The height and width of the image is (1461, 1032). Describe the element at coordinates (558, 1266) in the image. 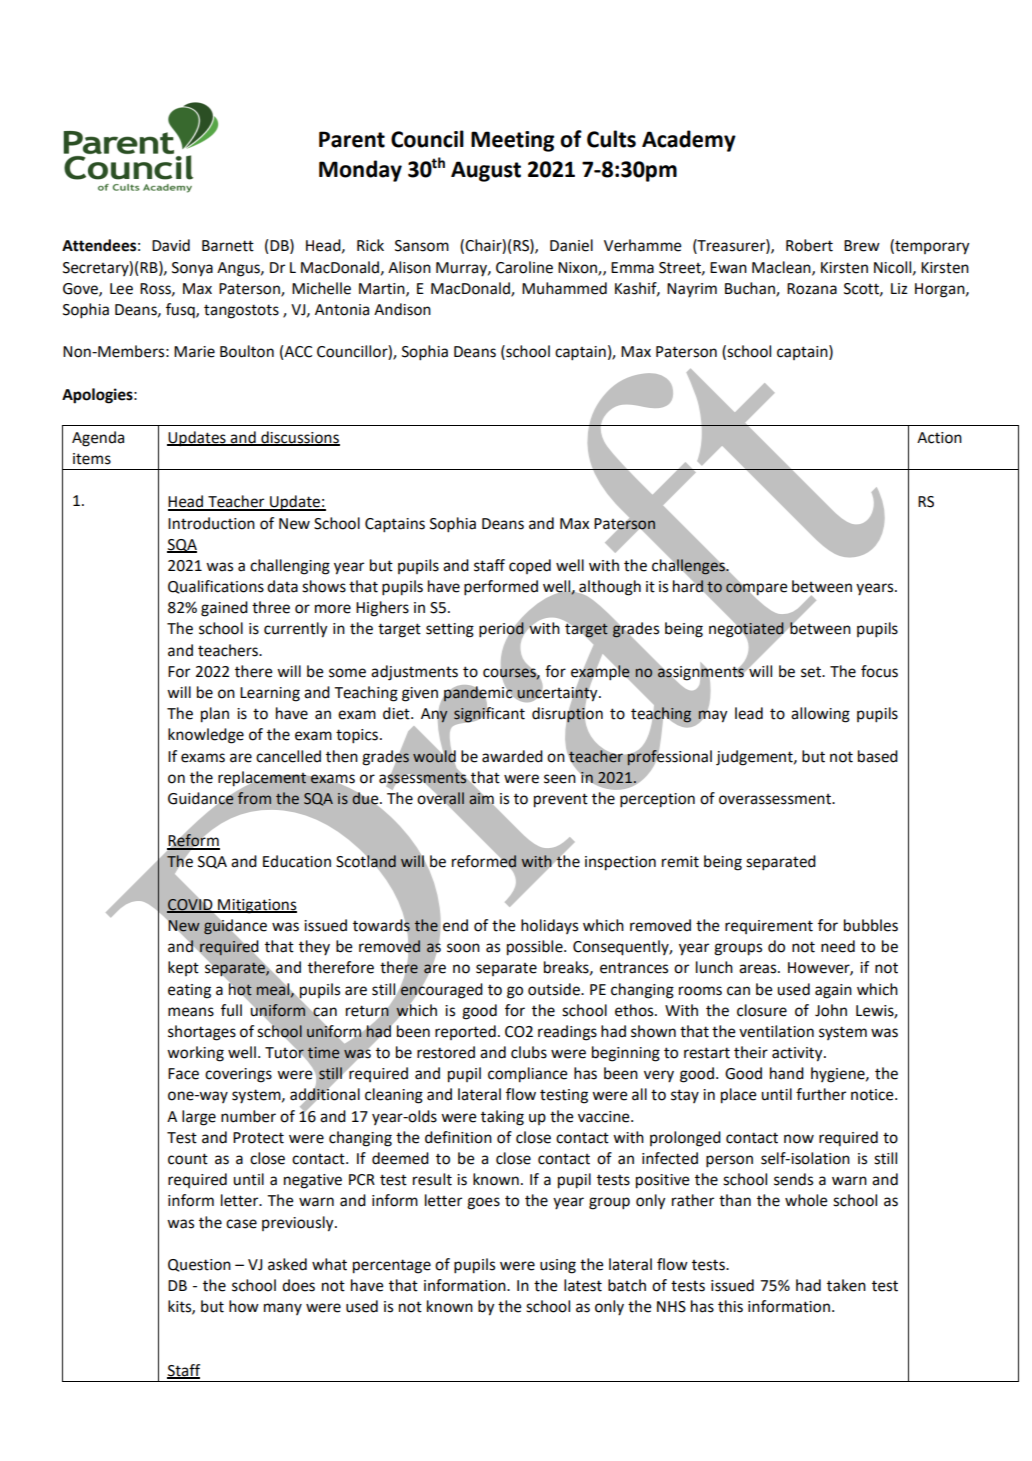

I see `using` at that location.
